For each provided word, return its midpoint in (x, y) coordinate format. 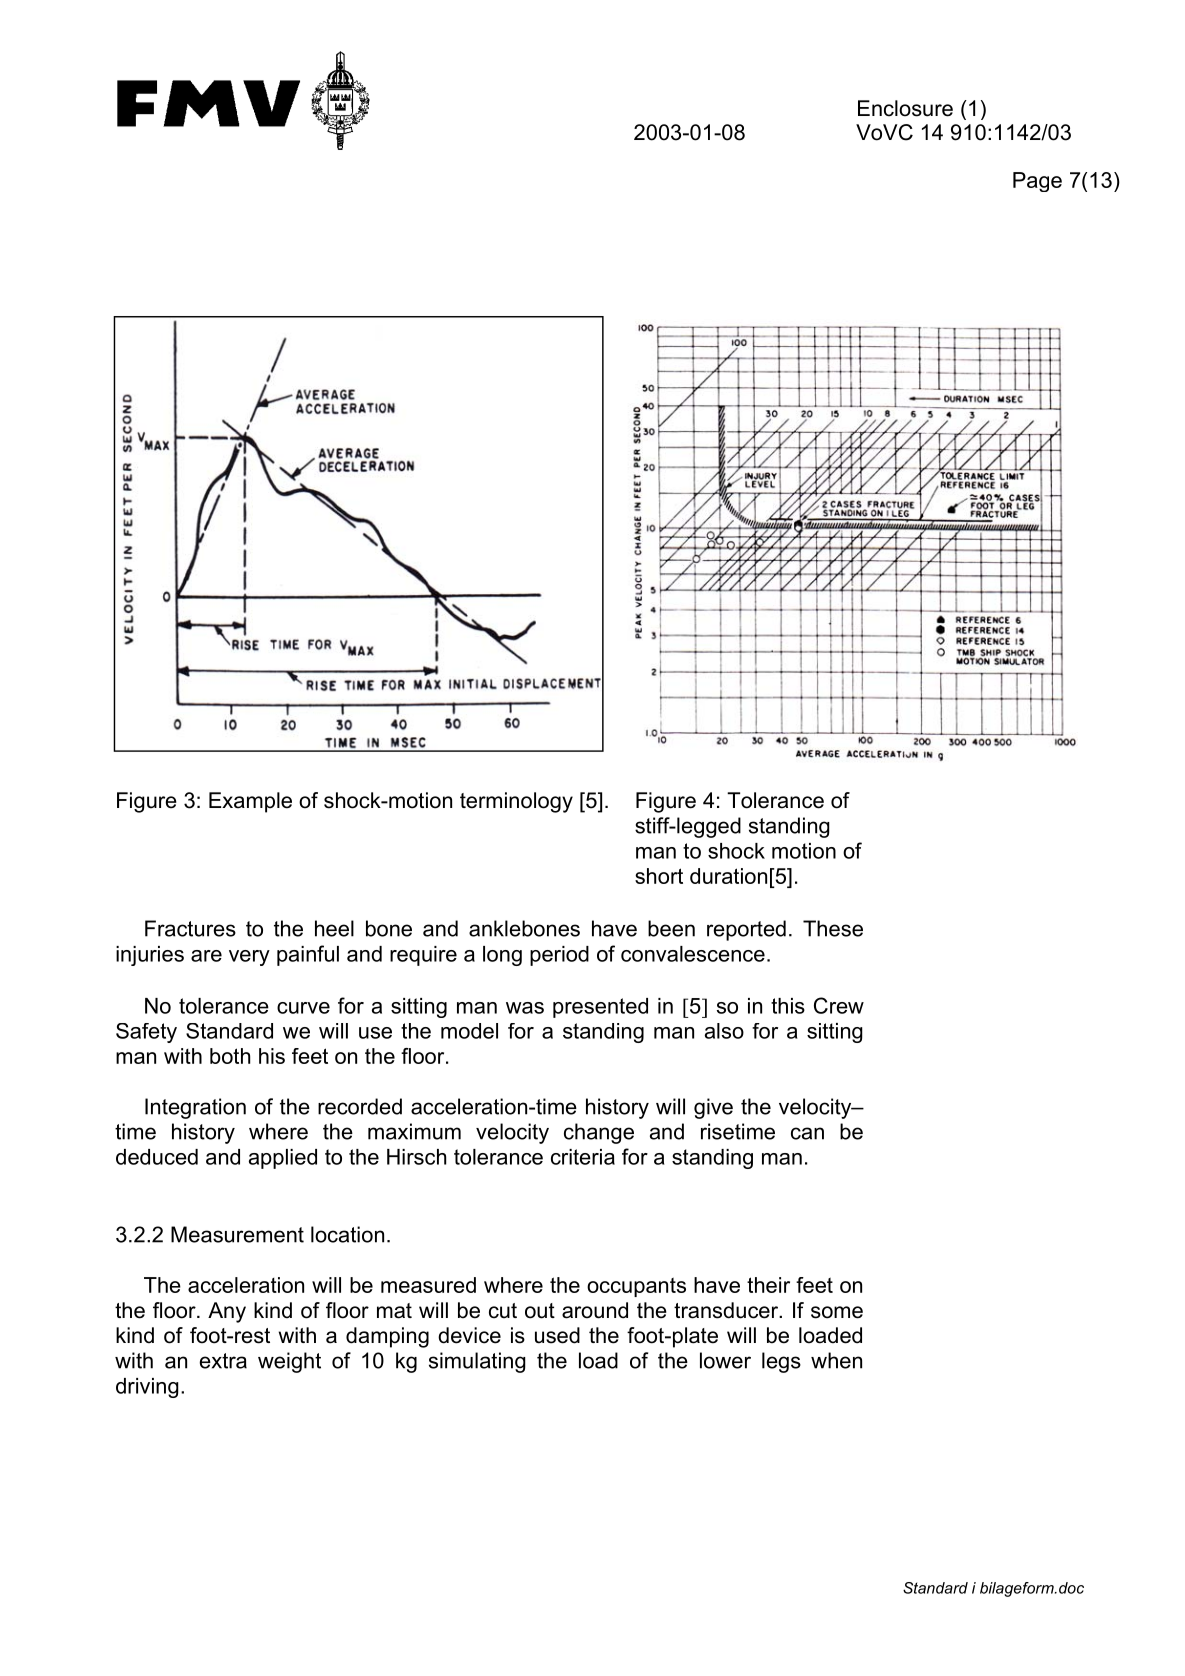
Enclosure (905, 108)
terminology (516, 802)
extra (223, 1361)
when (836, 1360)
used (557, 1335)
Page (1037, 182)
